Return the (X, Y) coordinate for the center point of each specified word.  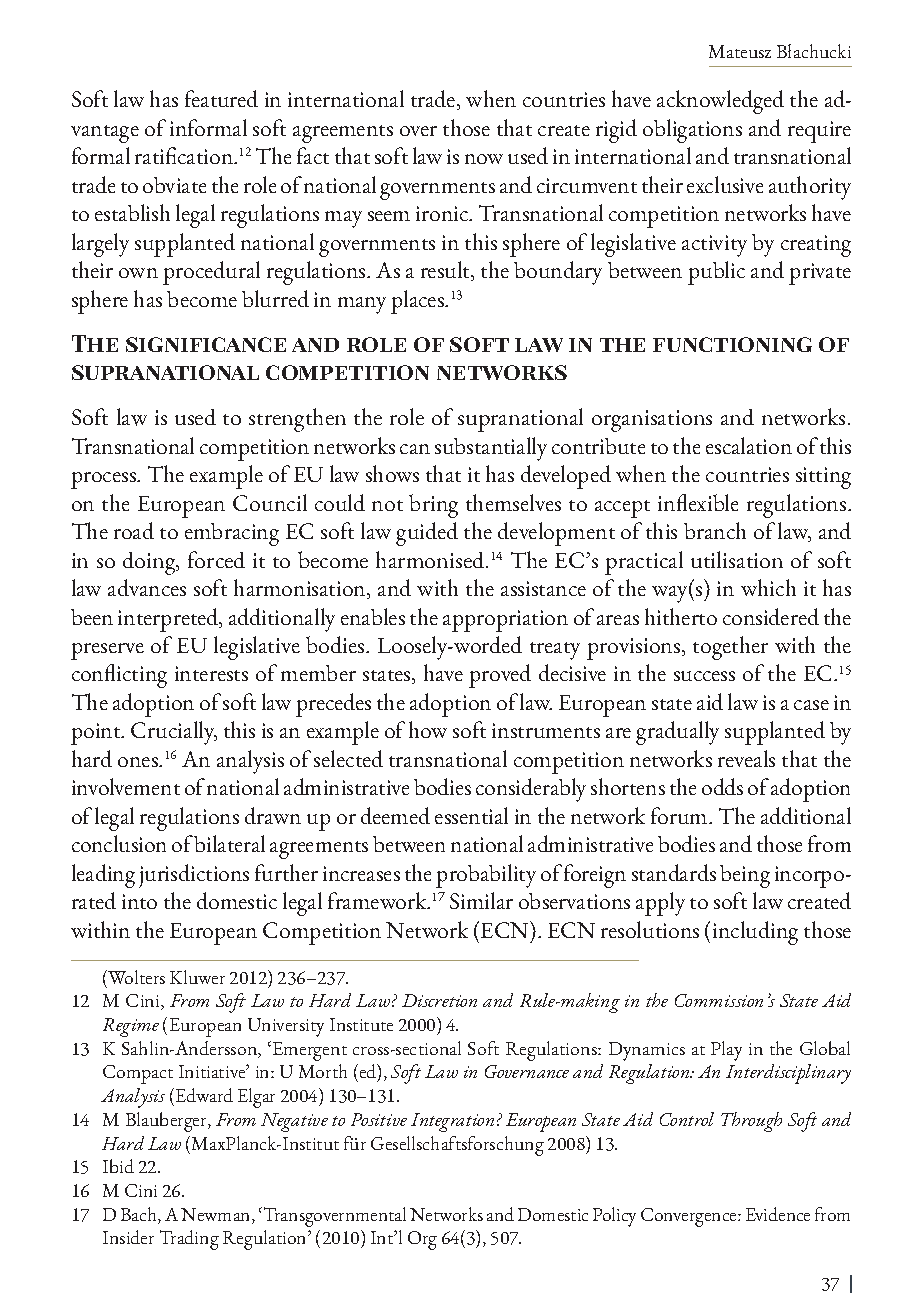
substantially (491, 449)
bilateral (229, 843)
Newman (217, 1216)
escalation (749, 445)
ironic (443, 213)
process (104, 480)
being (745, 876)
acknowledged (720, 102)
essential (471, 815)
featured (221, 98)
